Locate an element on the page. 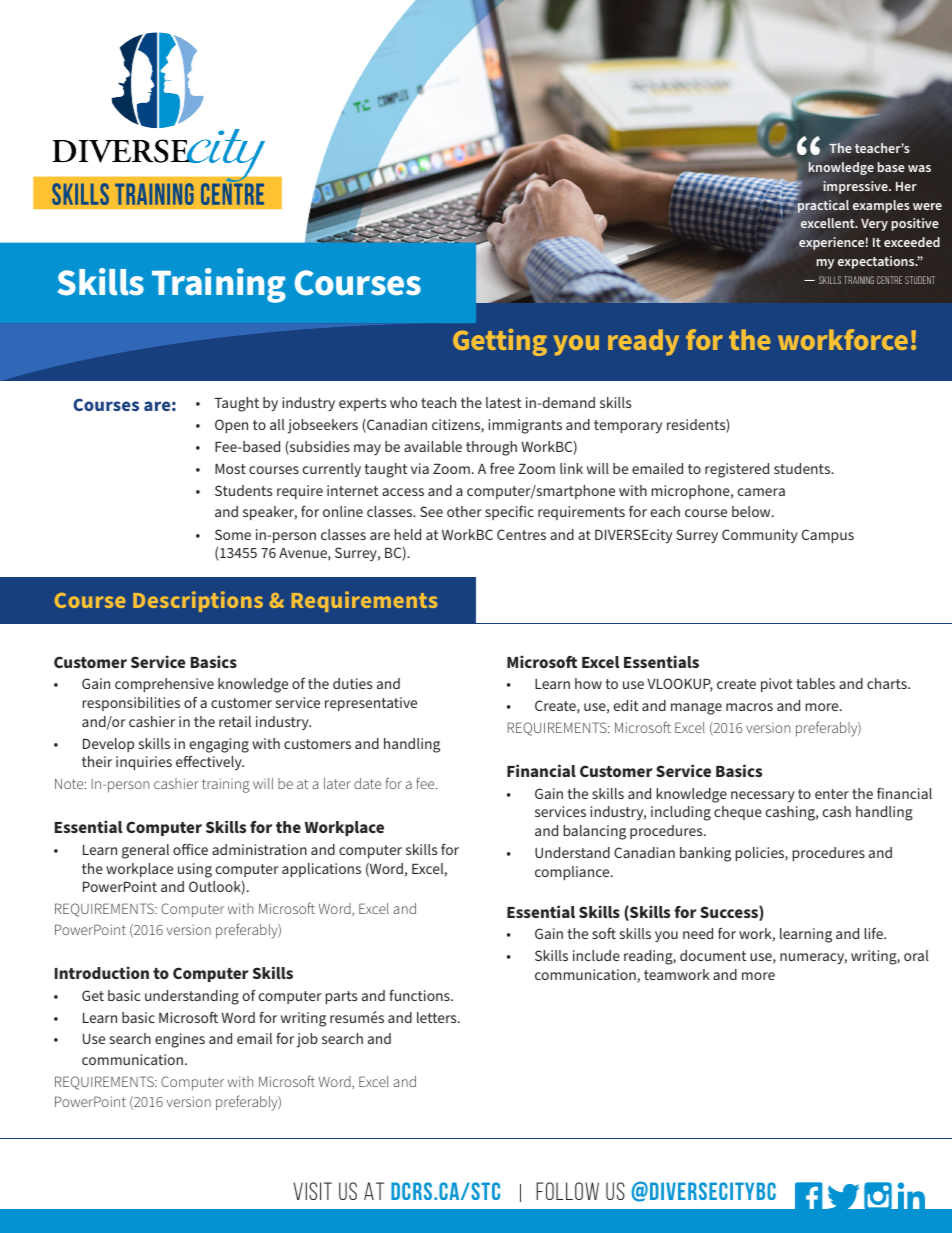  inquiries is located at coordinates (144, 763).
